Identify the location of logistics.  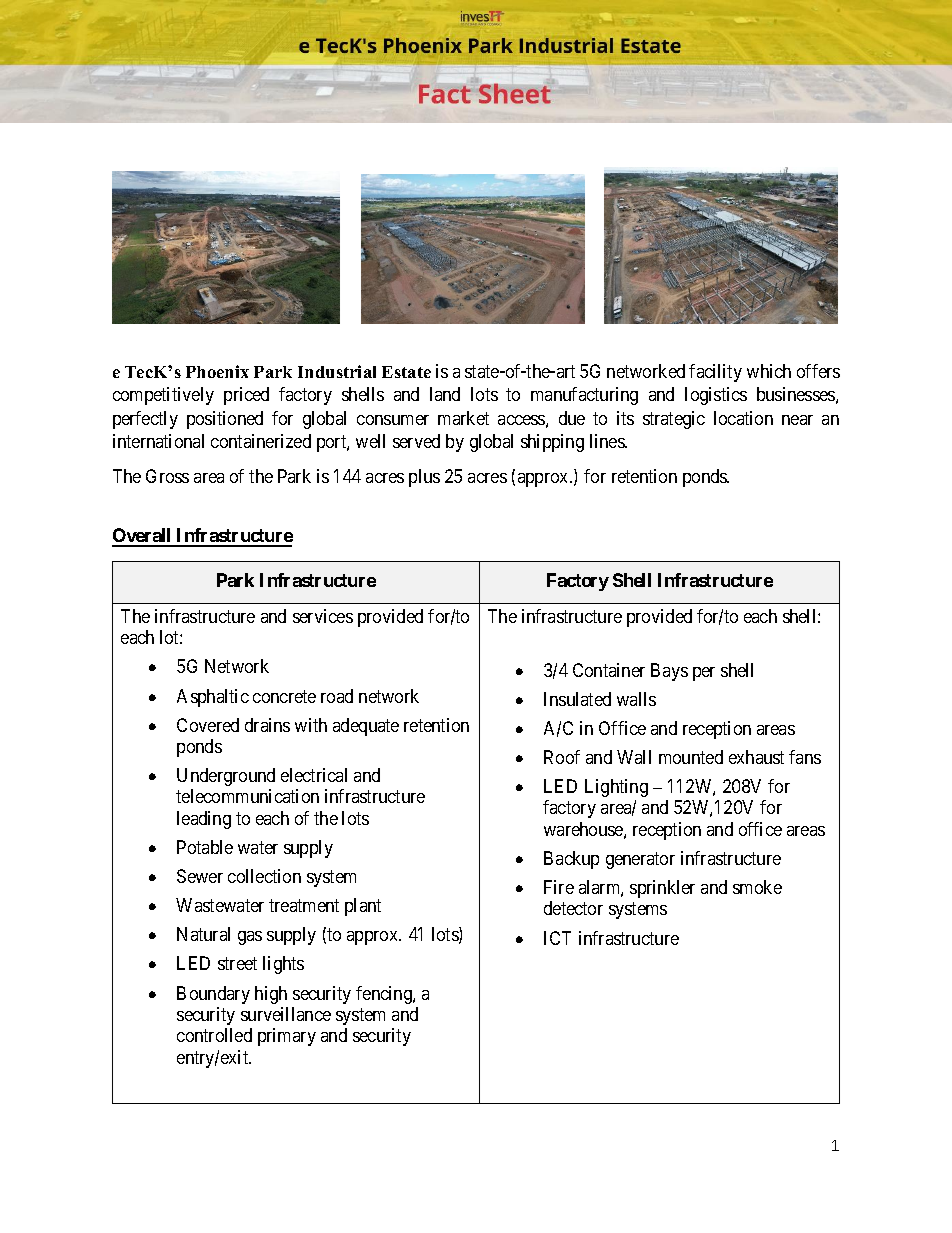
(716, 396).
